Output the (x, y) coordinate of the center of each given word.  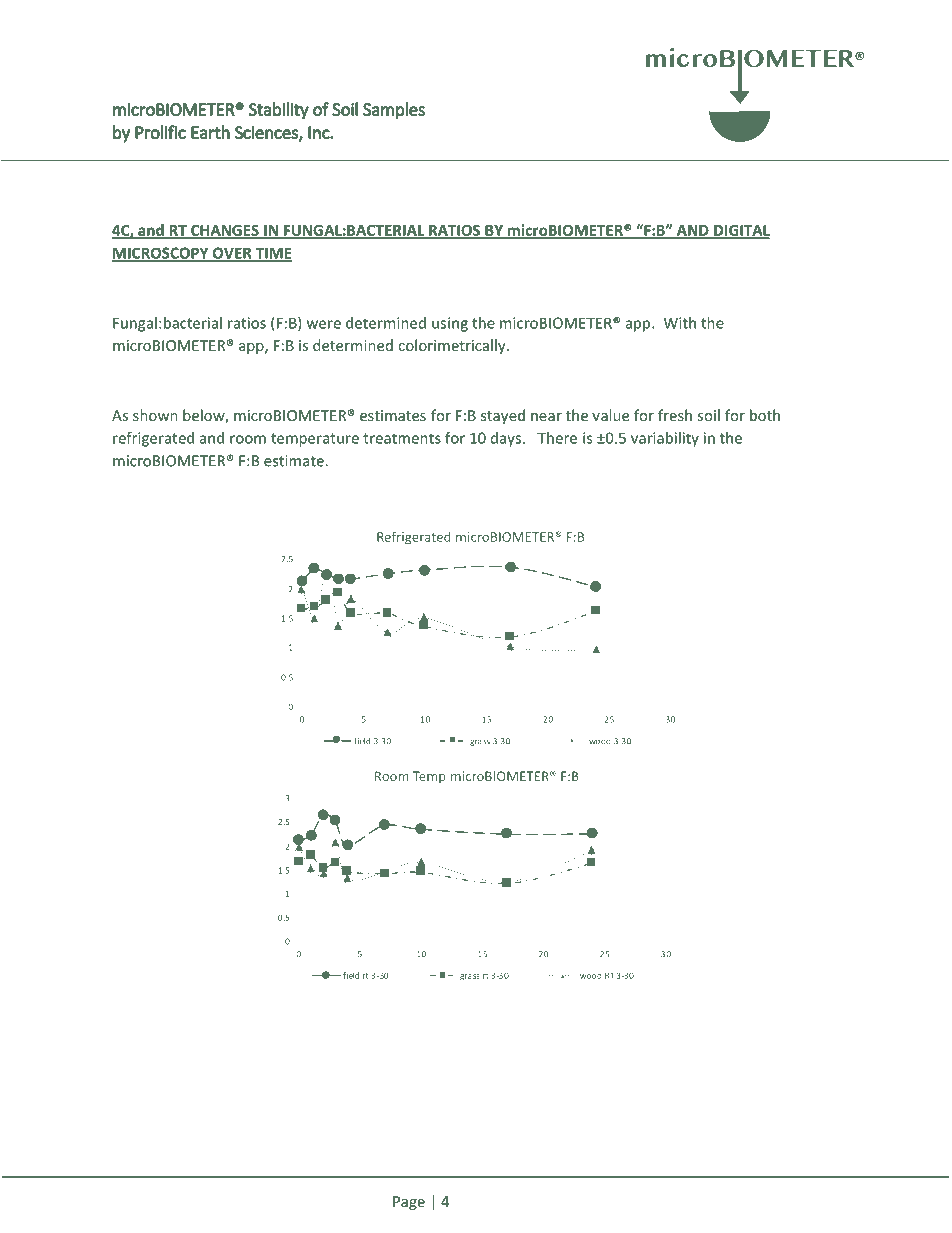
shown (155, 415)
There (557, 438)
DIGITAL (741, 231)
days (506, 439)
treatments (402, 438)
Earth (210, 132)
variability (665, 439)
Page (409, 1203)
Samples (394, 111)
